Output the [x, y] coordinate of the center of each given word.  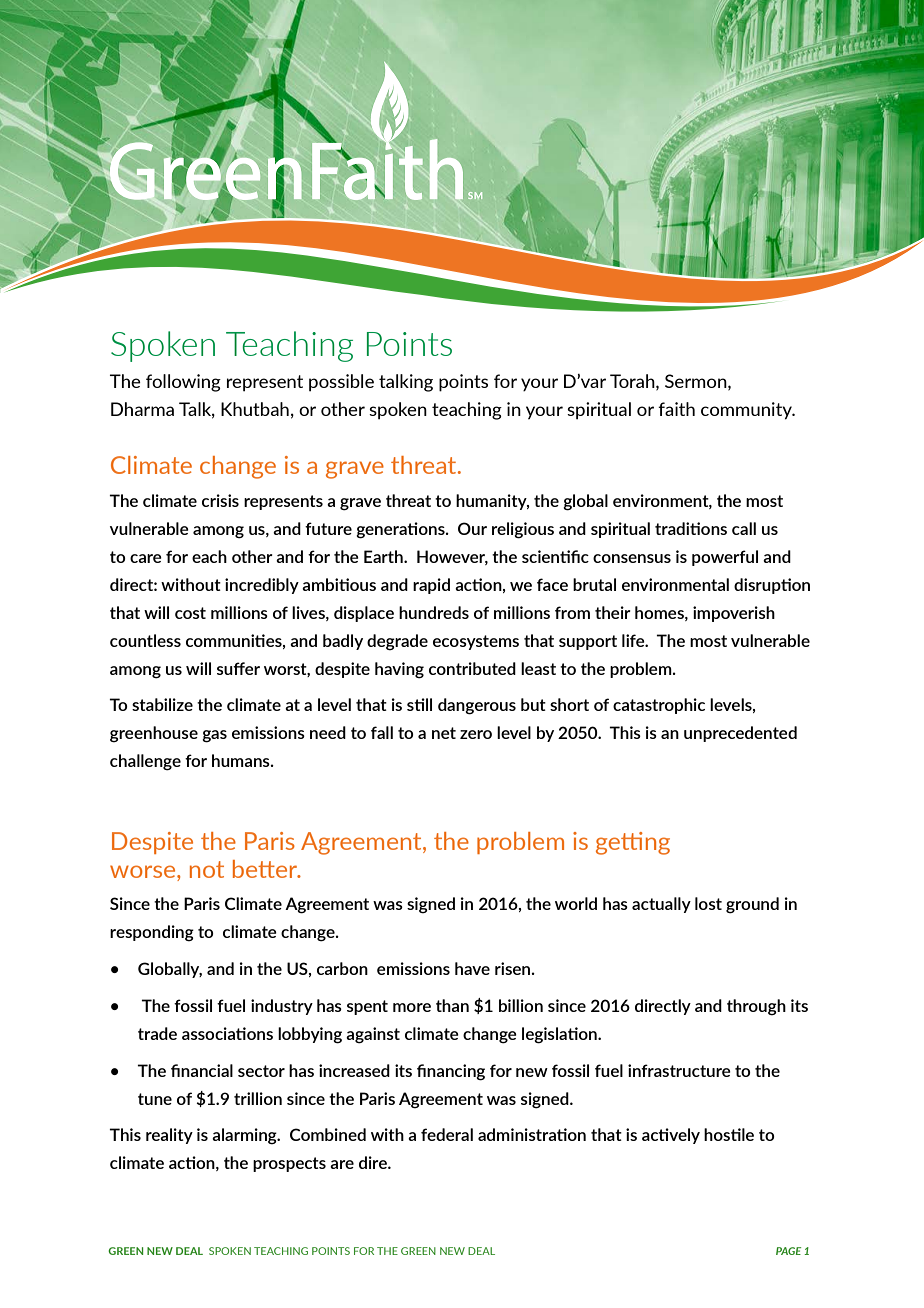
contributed [472, 668]
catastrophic [659, 706]
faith [676, 409]
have [472, 968]
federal [447, 1134]
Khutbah [255, 409]
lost [708, 903]
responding [152, 933]
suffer [238, 668]
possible [341, 383]
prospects [289, 1164]
